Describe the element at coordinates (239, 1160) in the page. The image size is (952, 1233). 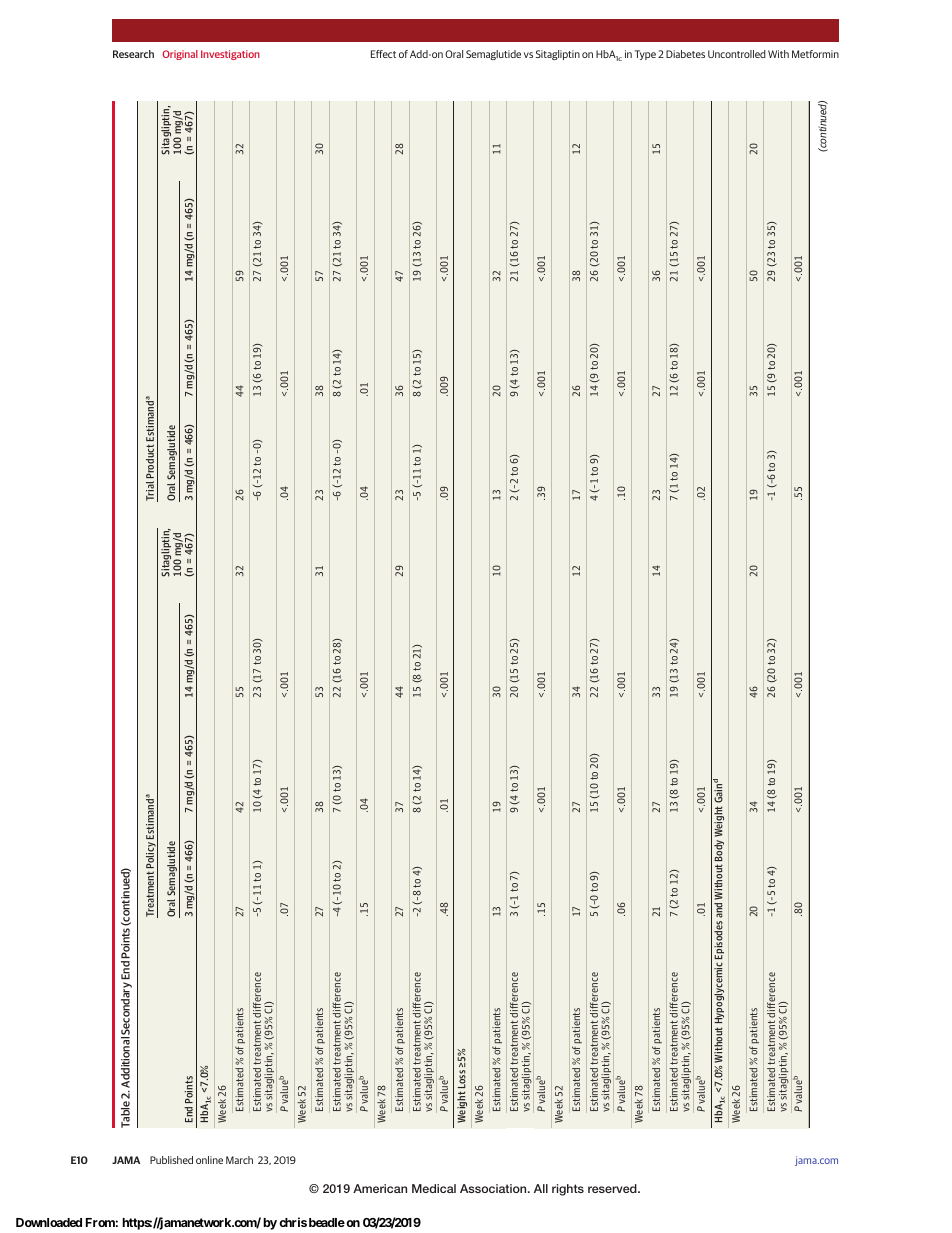
I see `March` at that location.
